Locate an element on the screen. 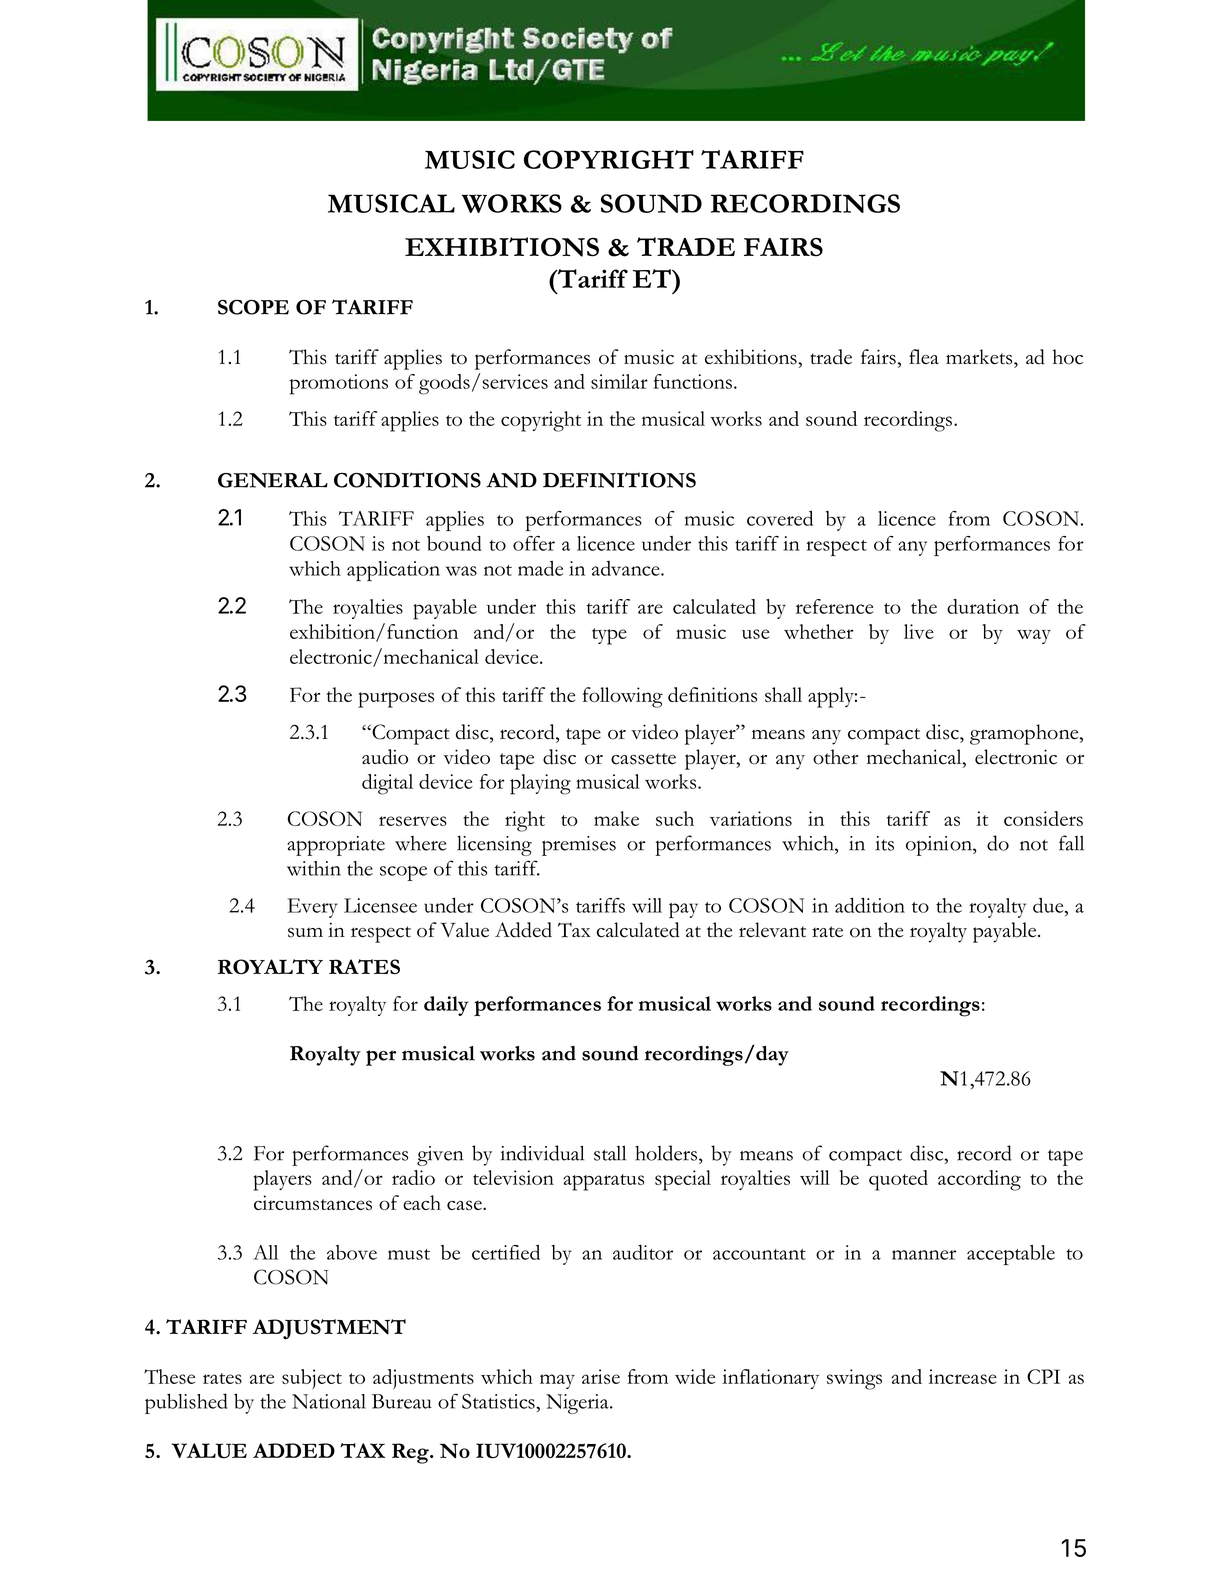  premises is located at coordinates (579, 846).
